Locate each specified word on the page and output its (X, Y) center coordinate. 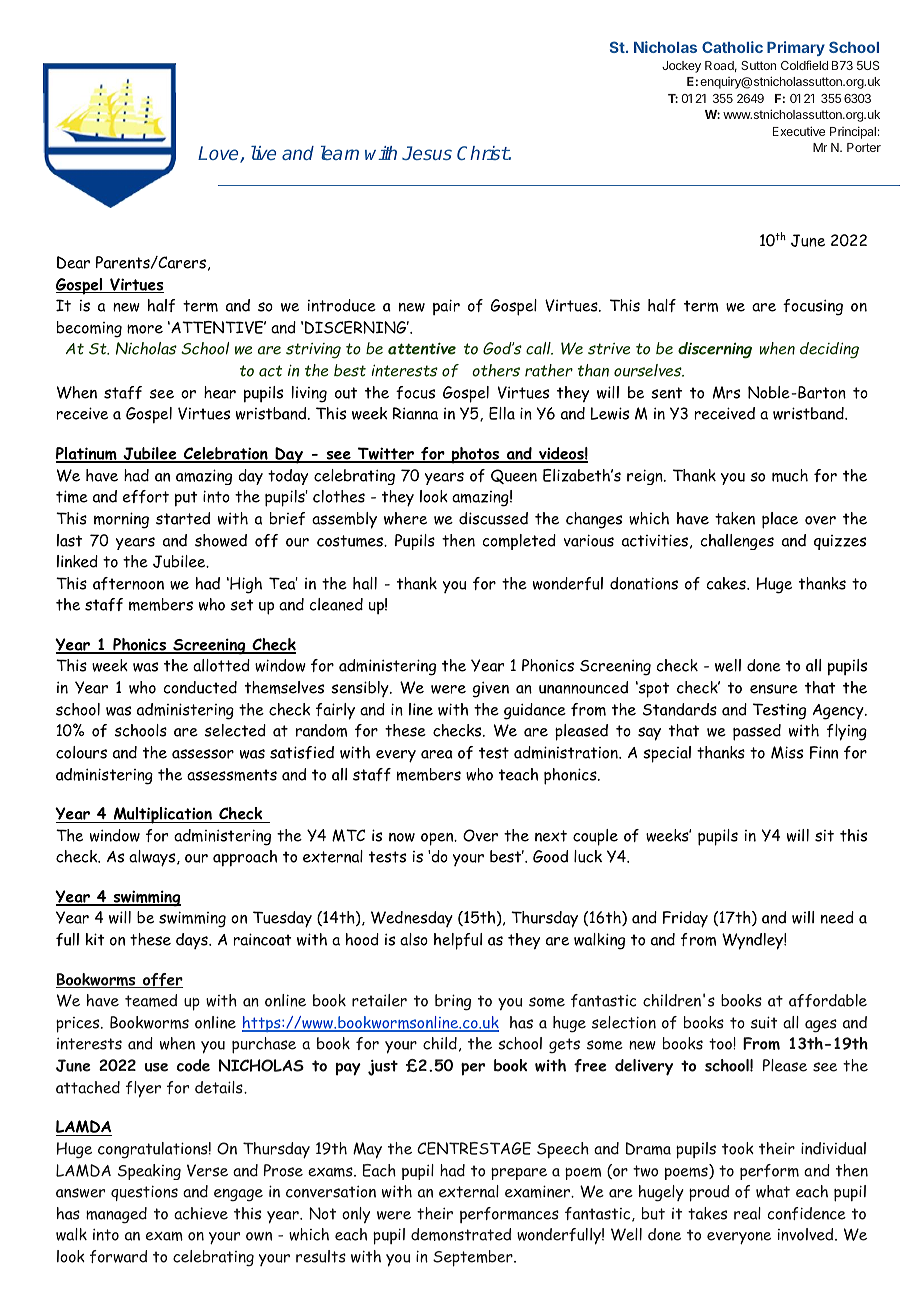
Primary (796, 48)
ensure (774, 689)
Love (219, 154)
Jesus (427, 153)
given (491, 689)
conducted (200, 687)
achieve (201, 1213)
